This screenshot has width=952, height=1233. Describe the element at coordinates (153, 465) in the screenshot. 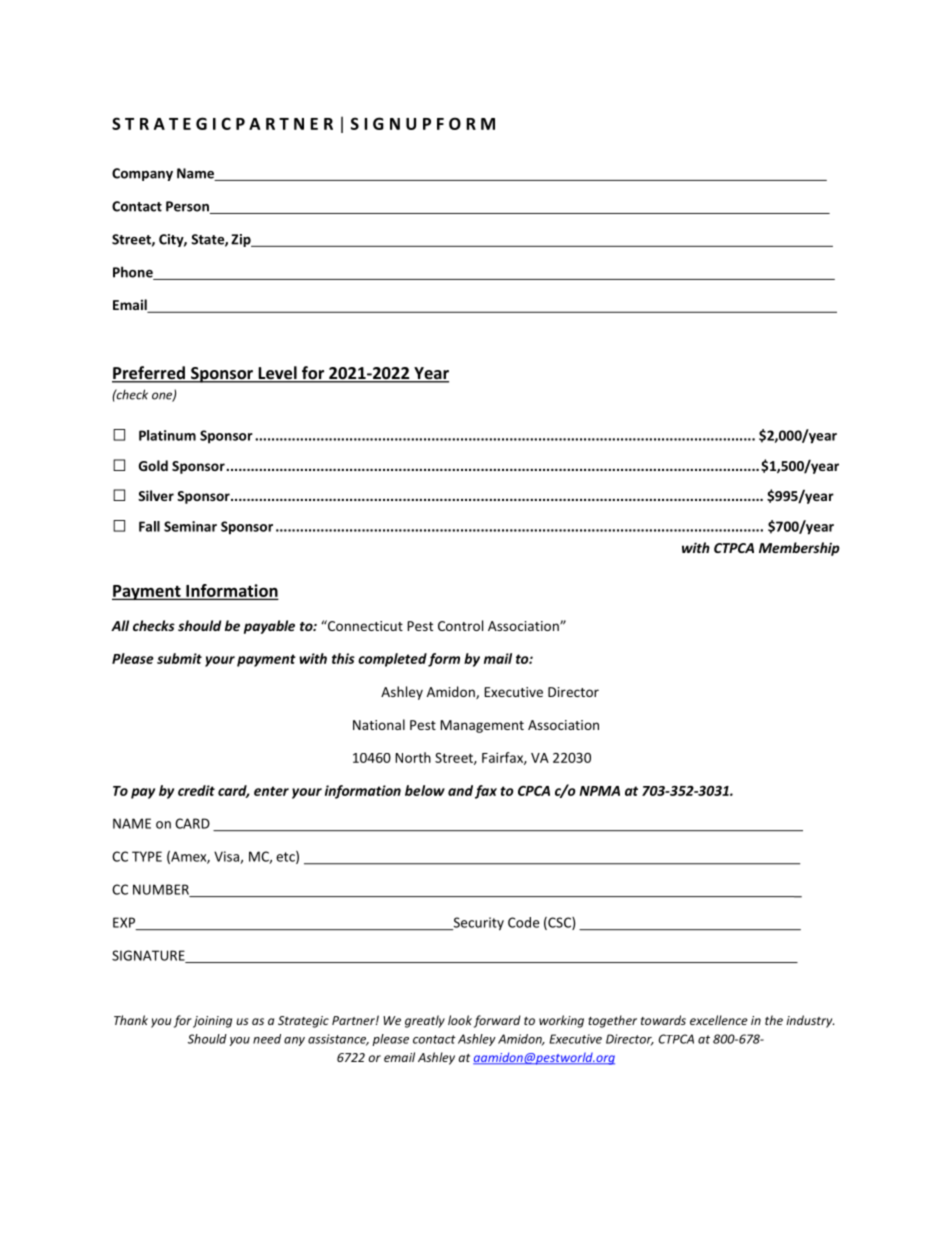

I see `Gold` at that location.
